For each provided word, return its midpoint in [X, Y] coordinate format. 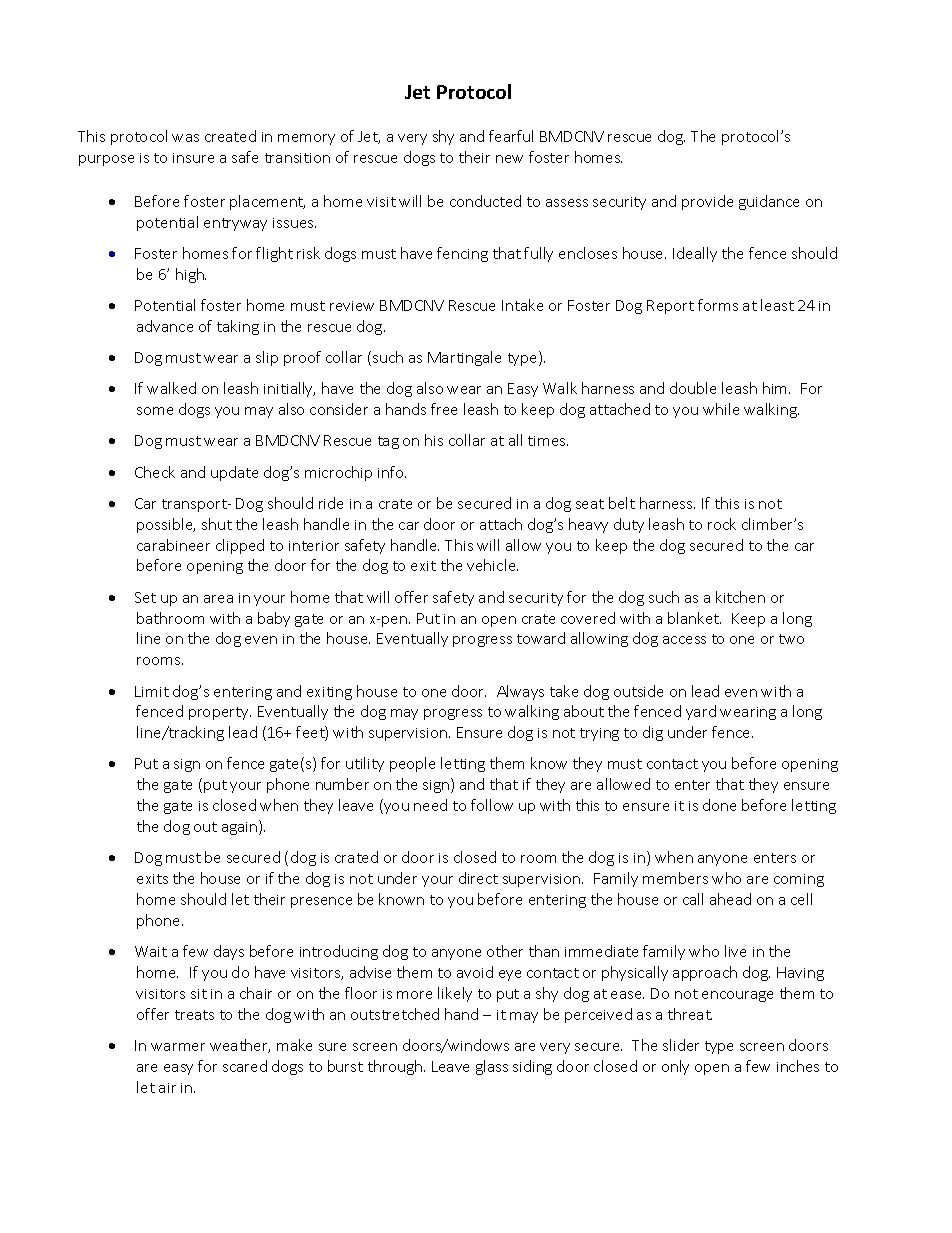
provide [707, 202]
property [220, 713]
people [412, 764]
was [185, 138]
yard [701, 712]
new [509, 159]
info [392, 472]
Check [155, 472]
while [721, 409]
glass [492, 1067]
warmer [178, 1047]
